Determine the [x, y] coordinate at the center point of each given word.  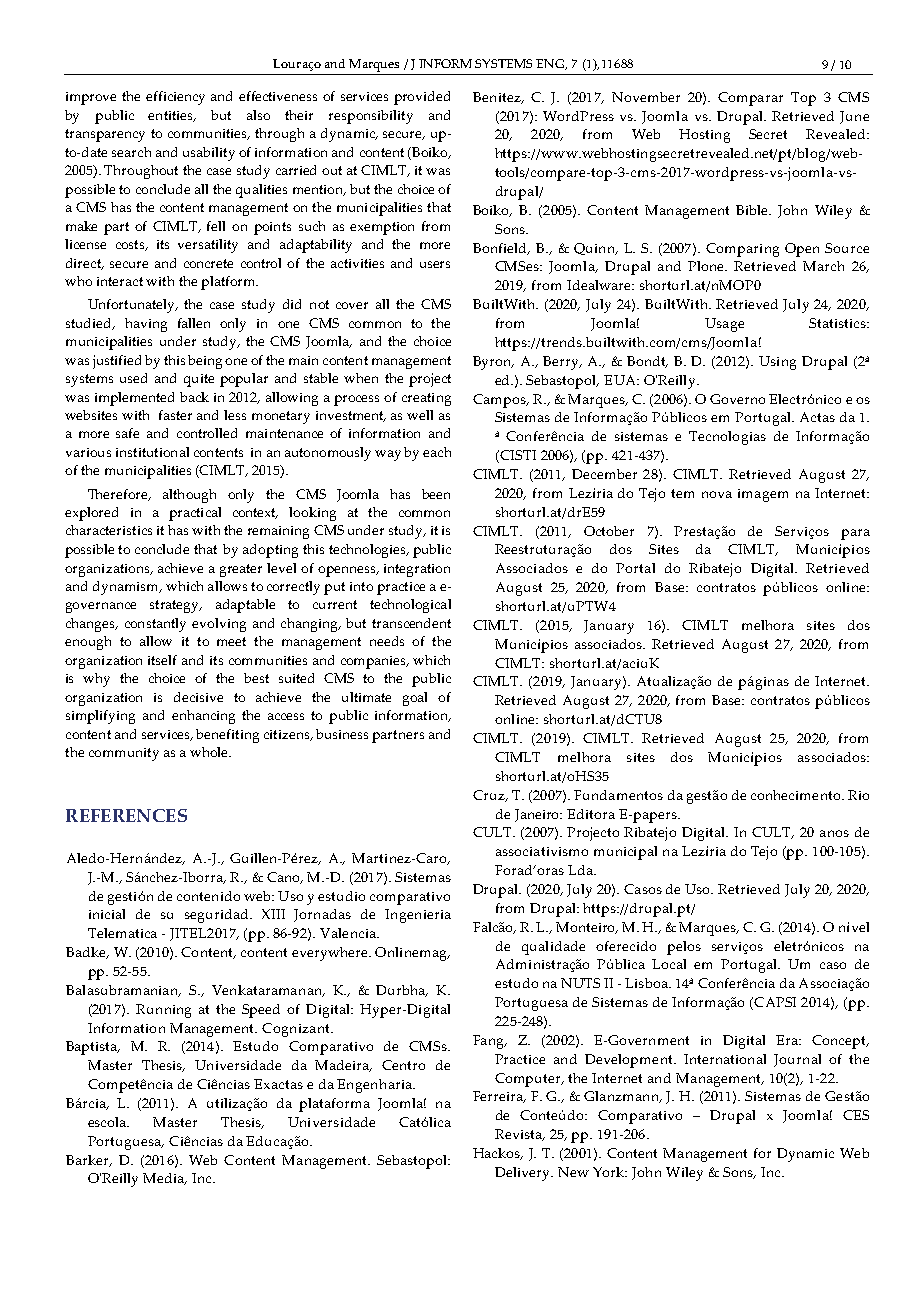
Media [165, 1179]
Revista [520, 1135]
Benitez [498, 98]
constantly [155, 625]
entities [171, 116]
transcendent [411, 623]
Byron [493, 363]
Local [669, 964]
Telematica [122, 933]
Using [777, 363]
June [854, 117]
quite [199, 380]
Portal [635, 568]
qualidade [553, 948]
